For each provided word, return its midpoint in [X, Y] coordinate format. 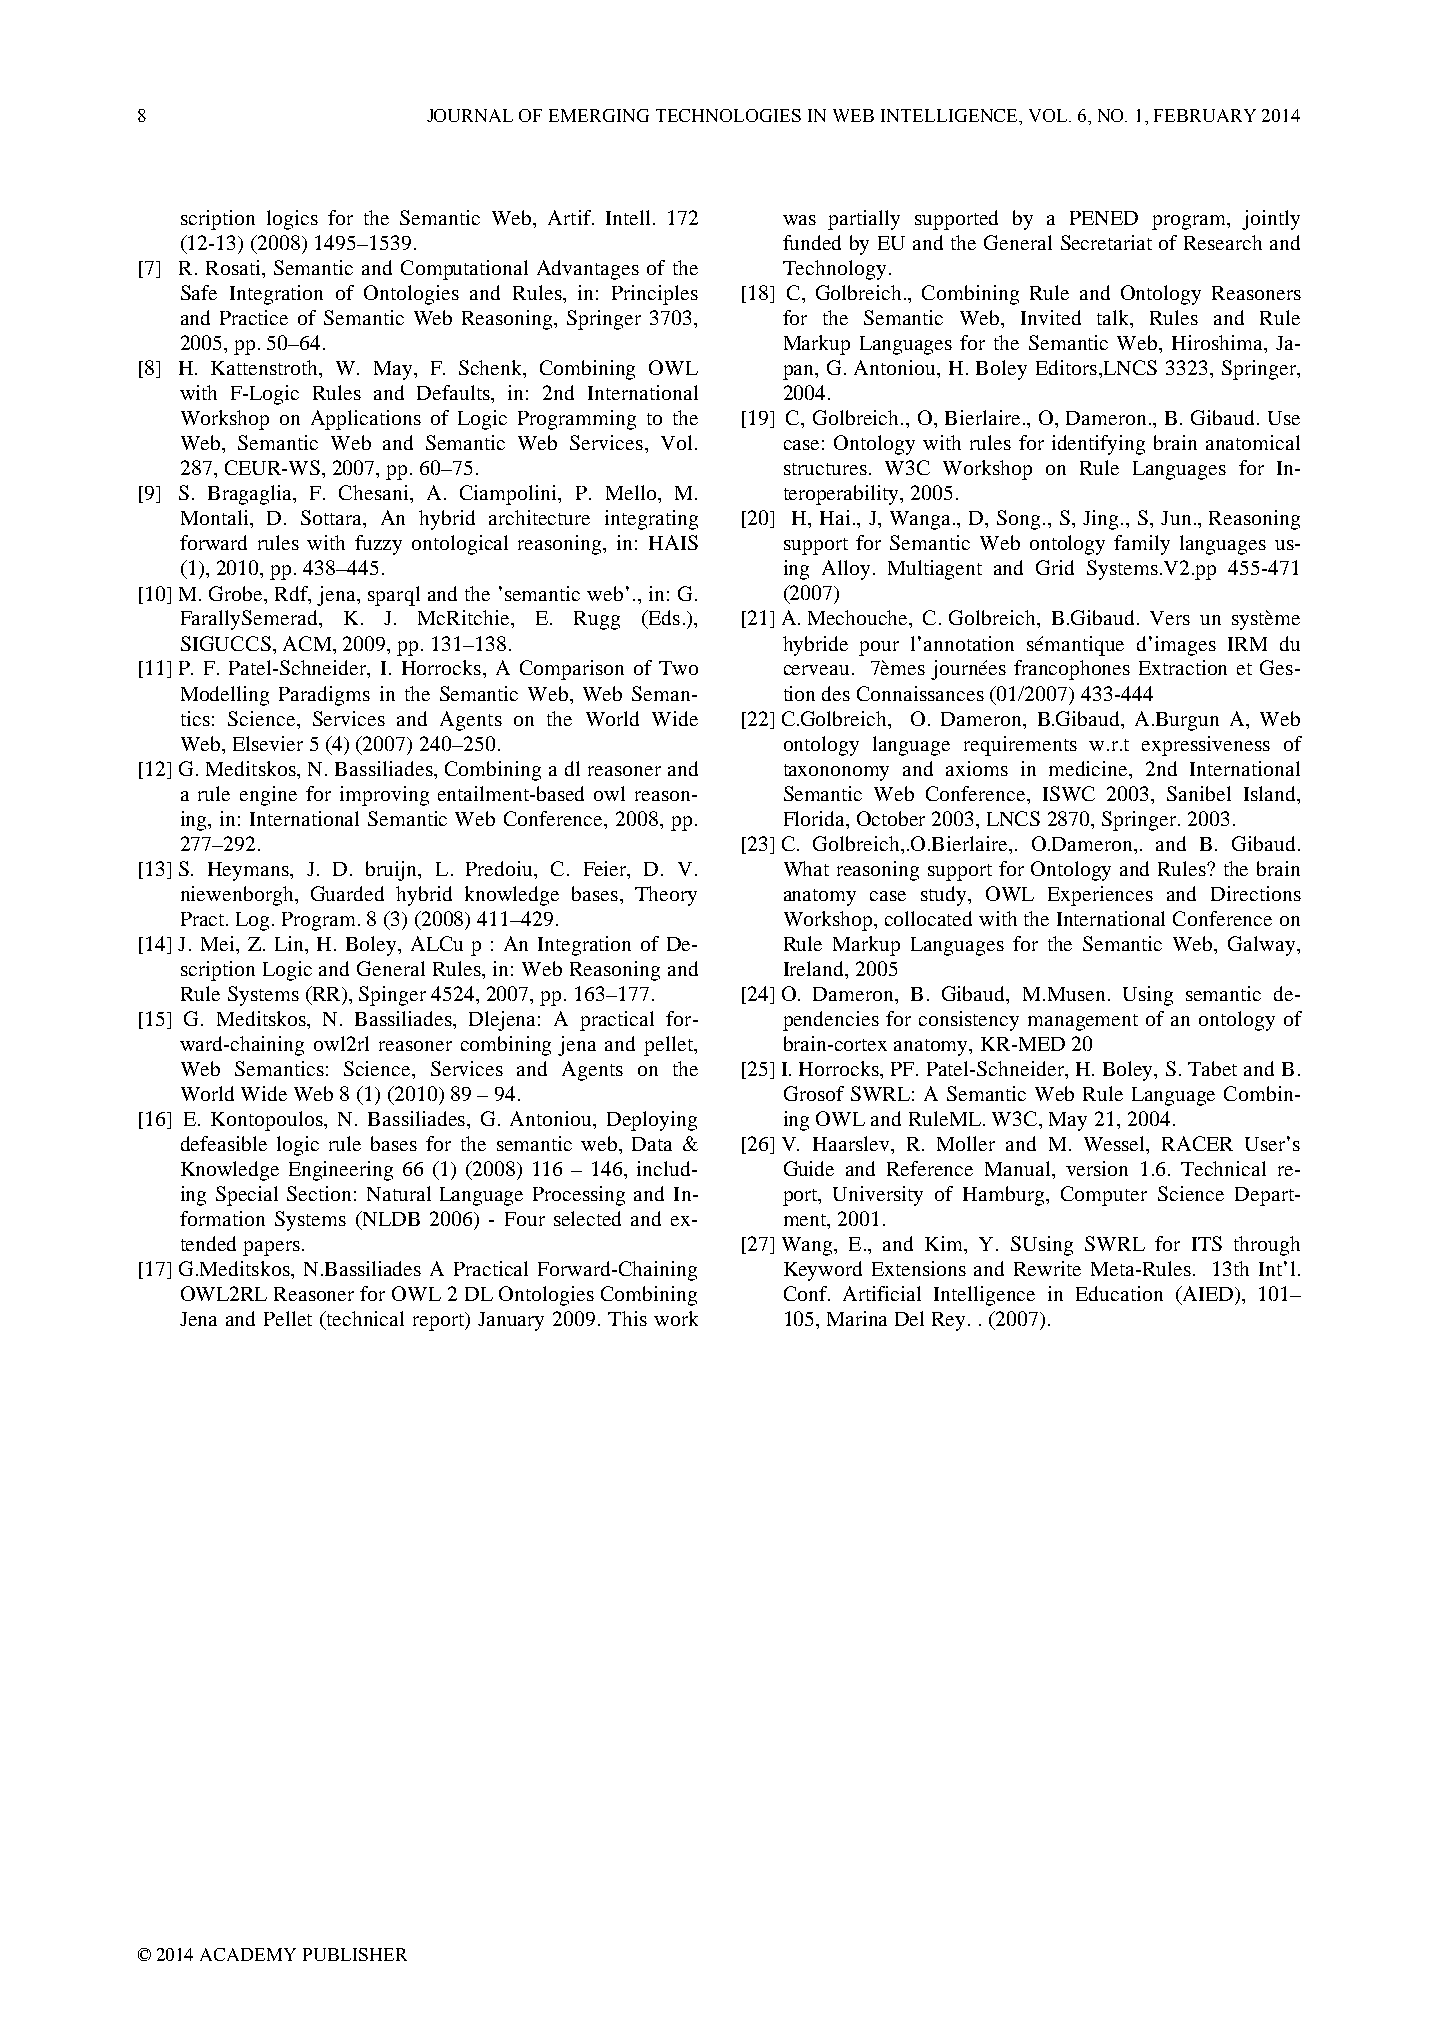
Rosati [234, 267]
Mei [219, 943]
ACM [308, 643]
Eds [663, 619]
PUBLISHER [355, 1954]
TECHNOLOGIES [728, 115]
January [511, 1321]
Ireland [815, 968]
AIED [1208, 1293]
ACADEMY [248, 1954]
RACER [1197, 1143]
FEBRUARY [1205, 115]
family [1142, 545]
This [627, 1318]
